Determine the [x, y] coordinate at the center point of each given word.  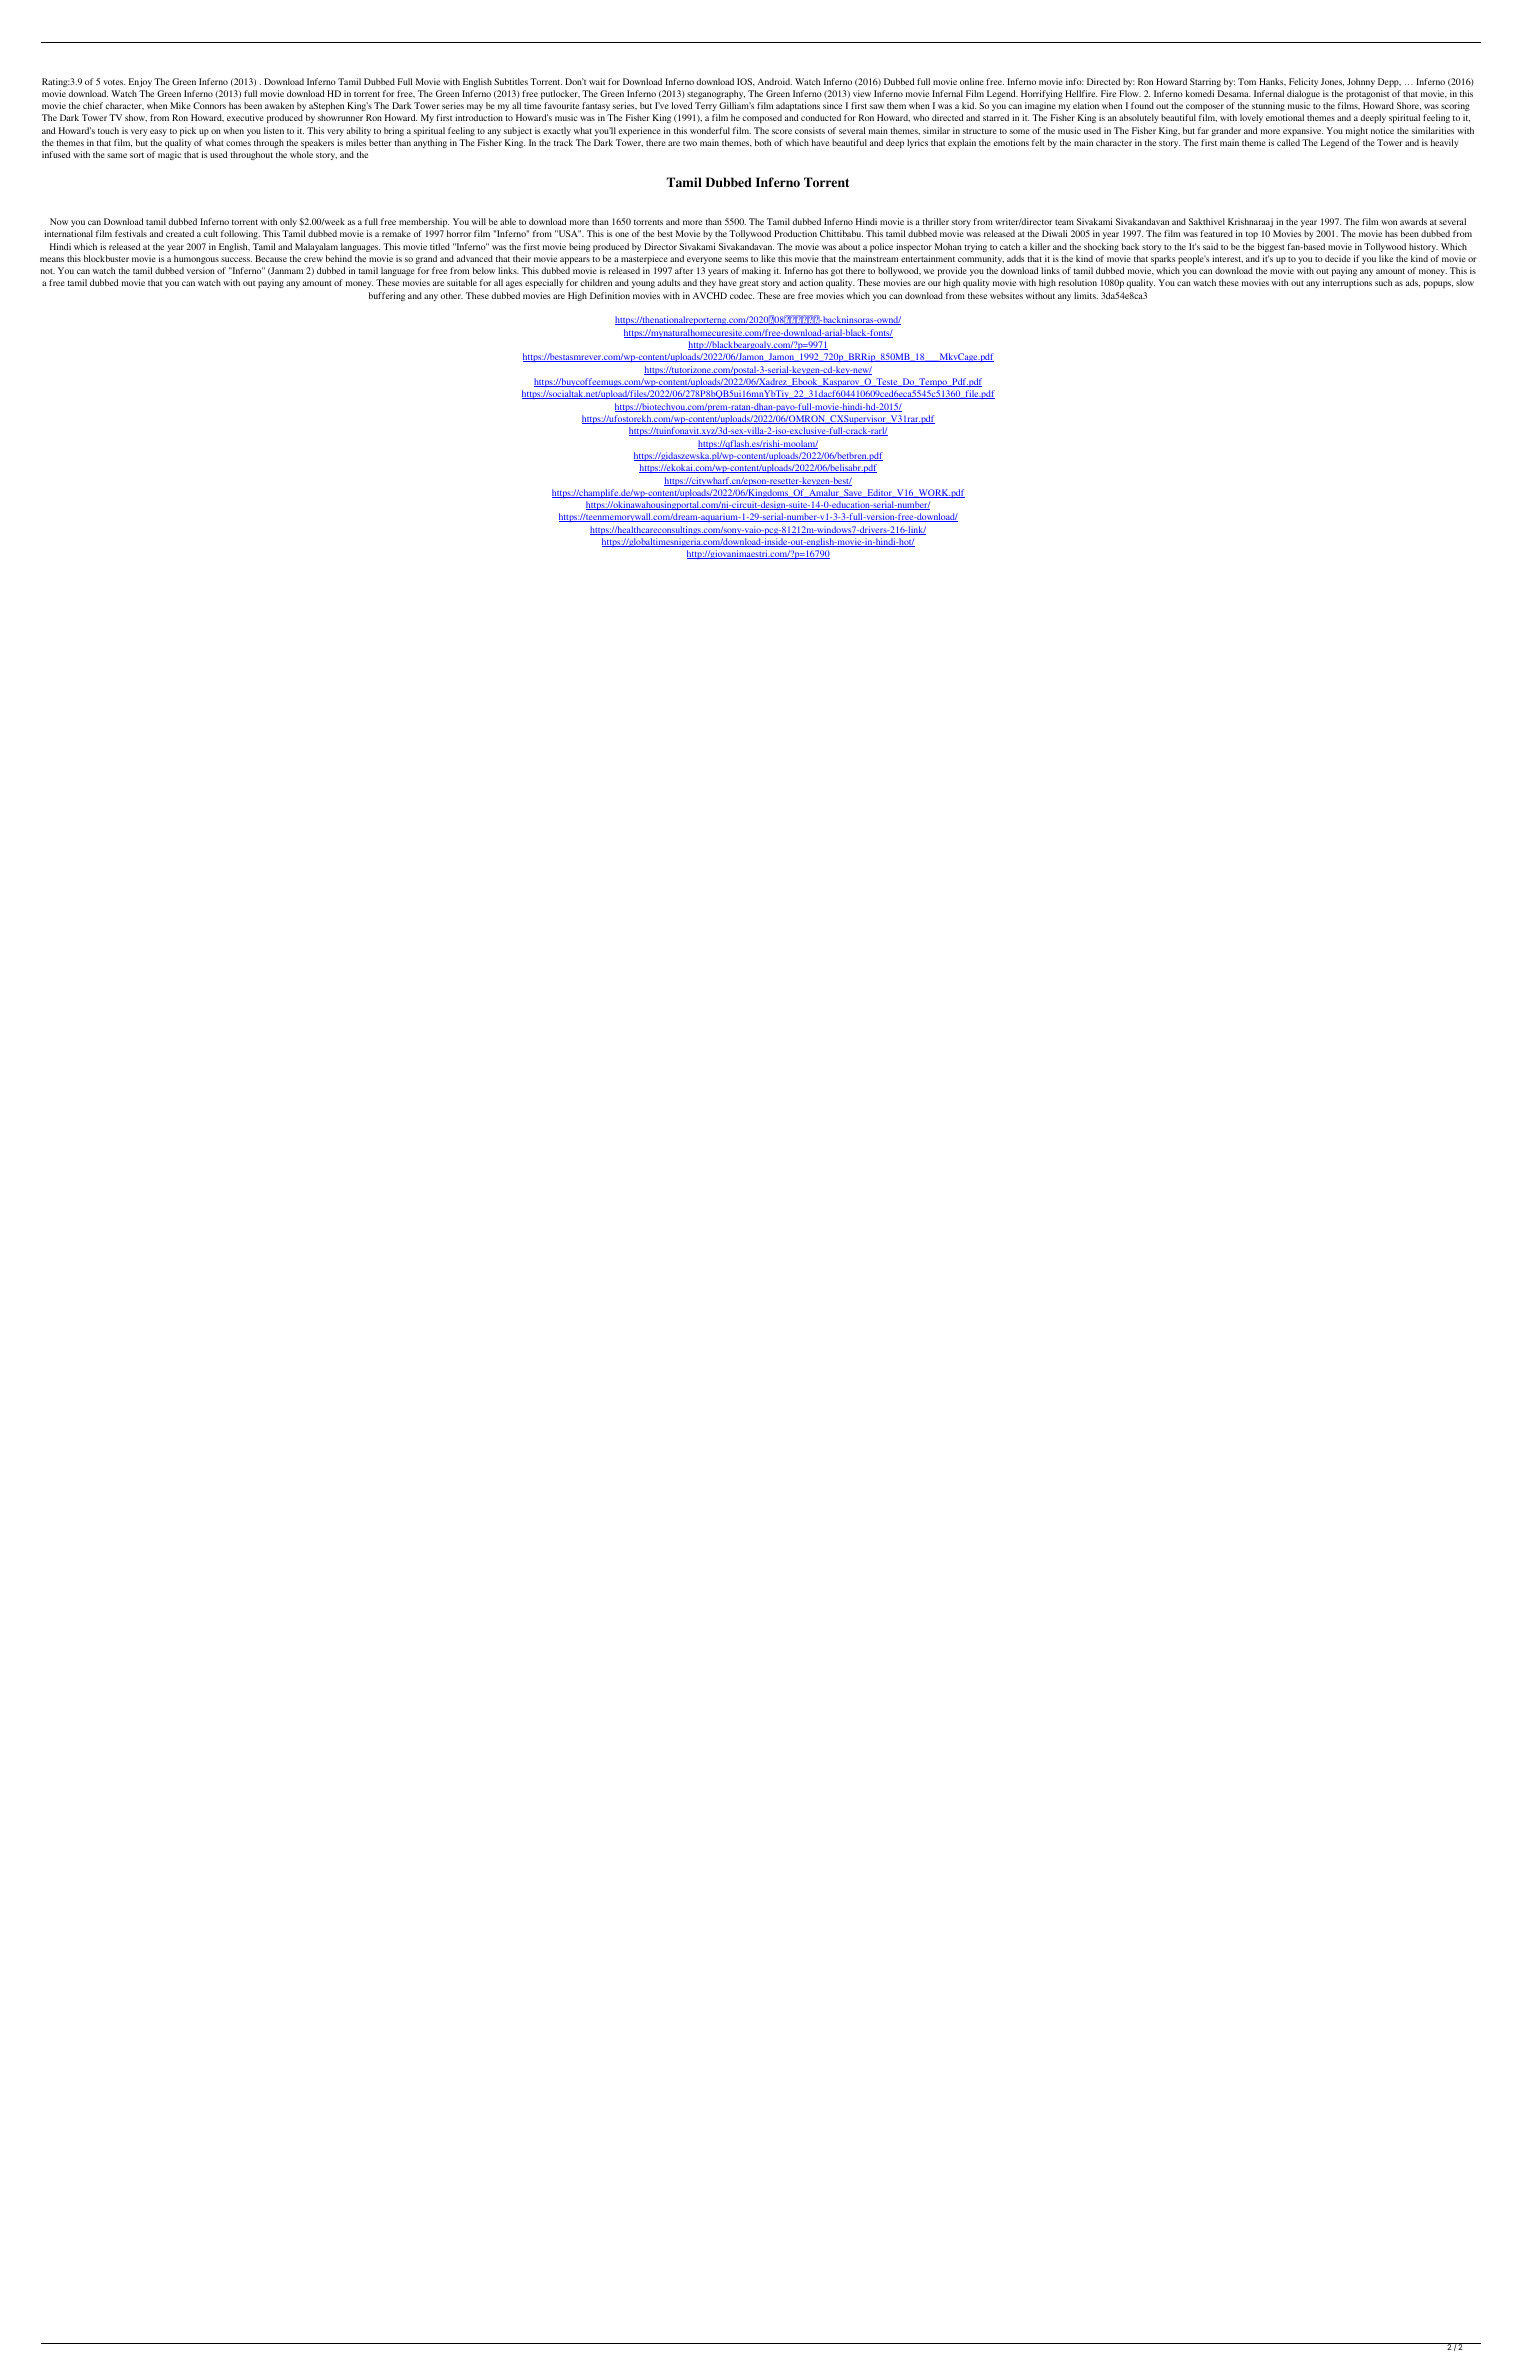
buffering [386, 296]
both [762, 142]
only [288, 222]
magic [169, 155]
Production [795, 233]
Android [774, 81]
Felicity [1303, 82]
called [1288, 142]
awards [1413, 221]
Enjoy [140, 82]
